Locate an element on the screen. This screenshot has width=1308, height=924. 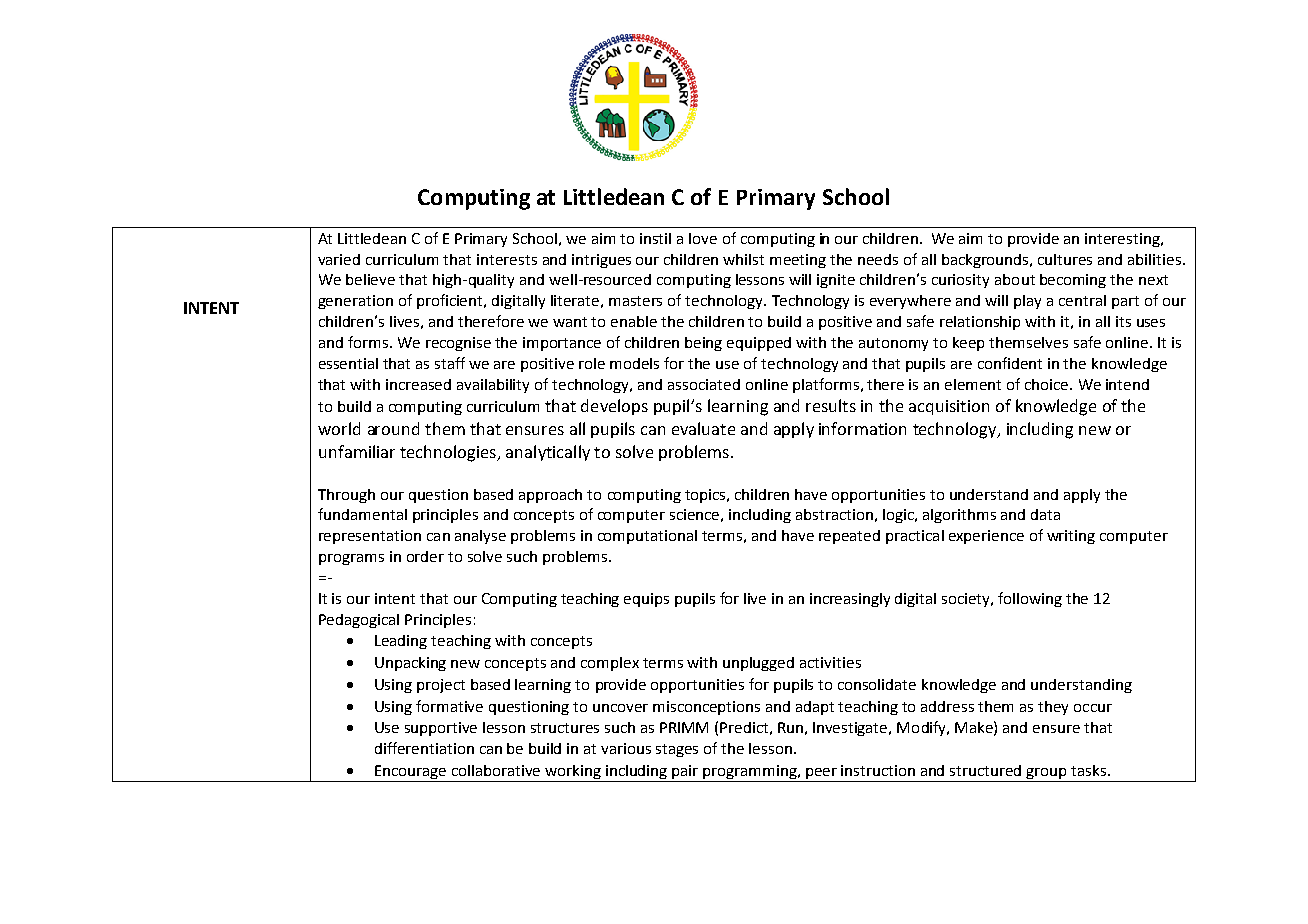
whilst is located at coordinates (743, 259).
